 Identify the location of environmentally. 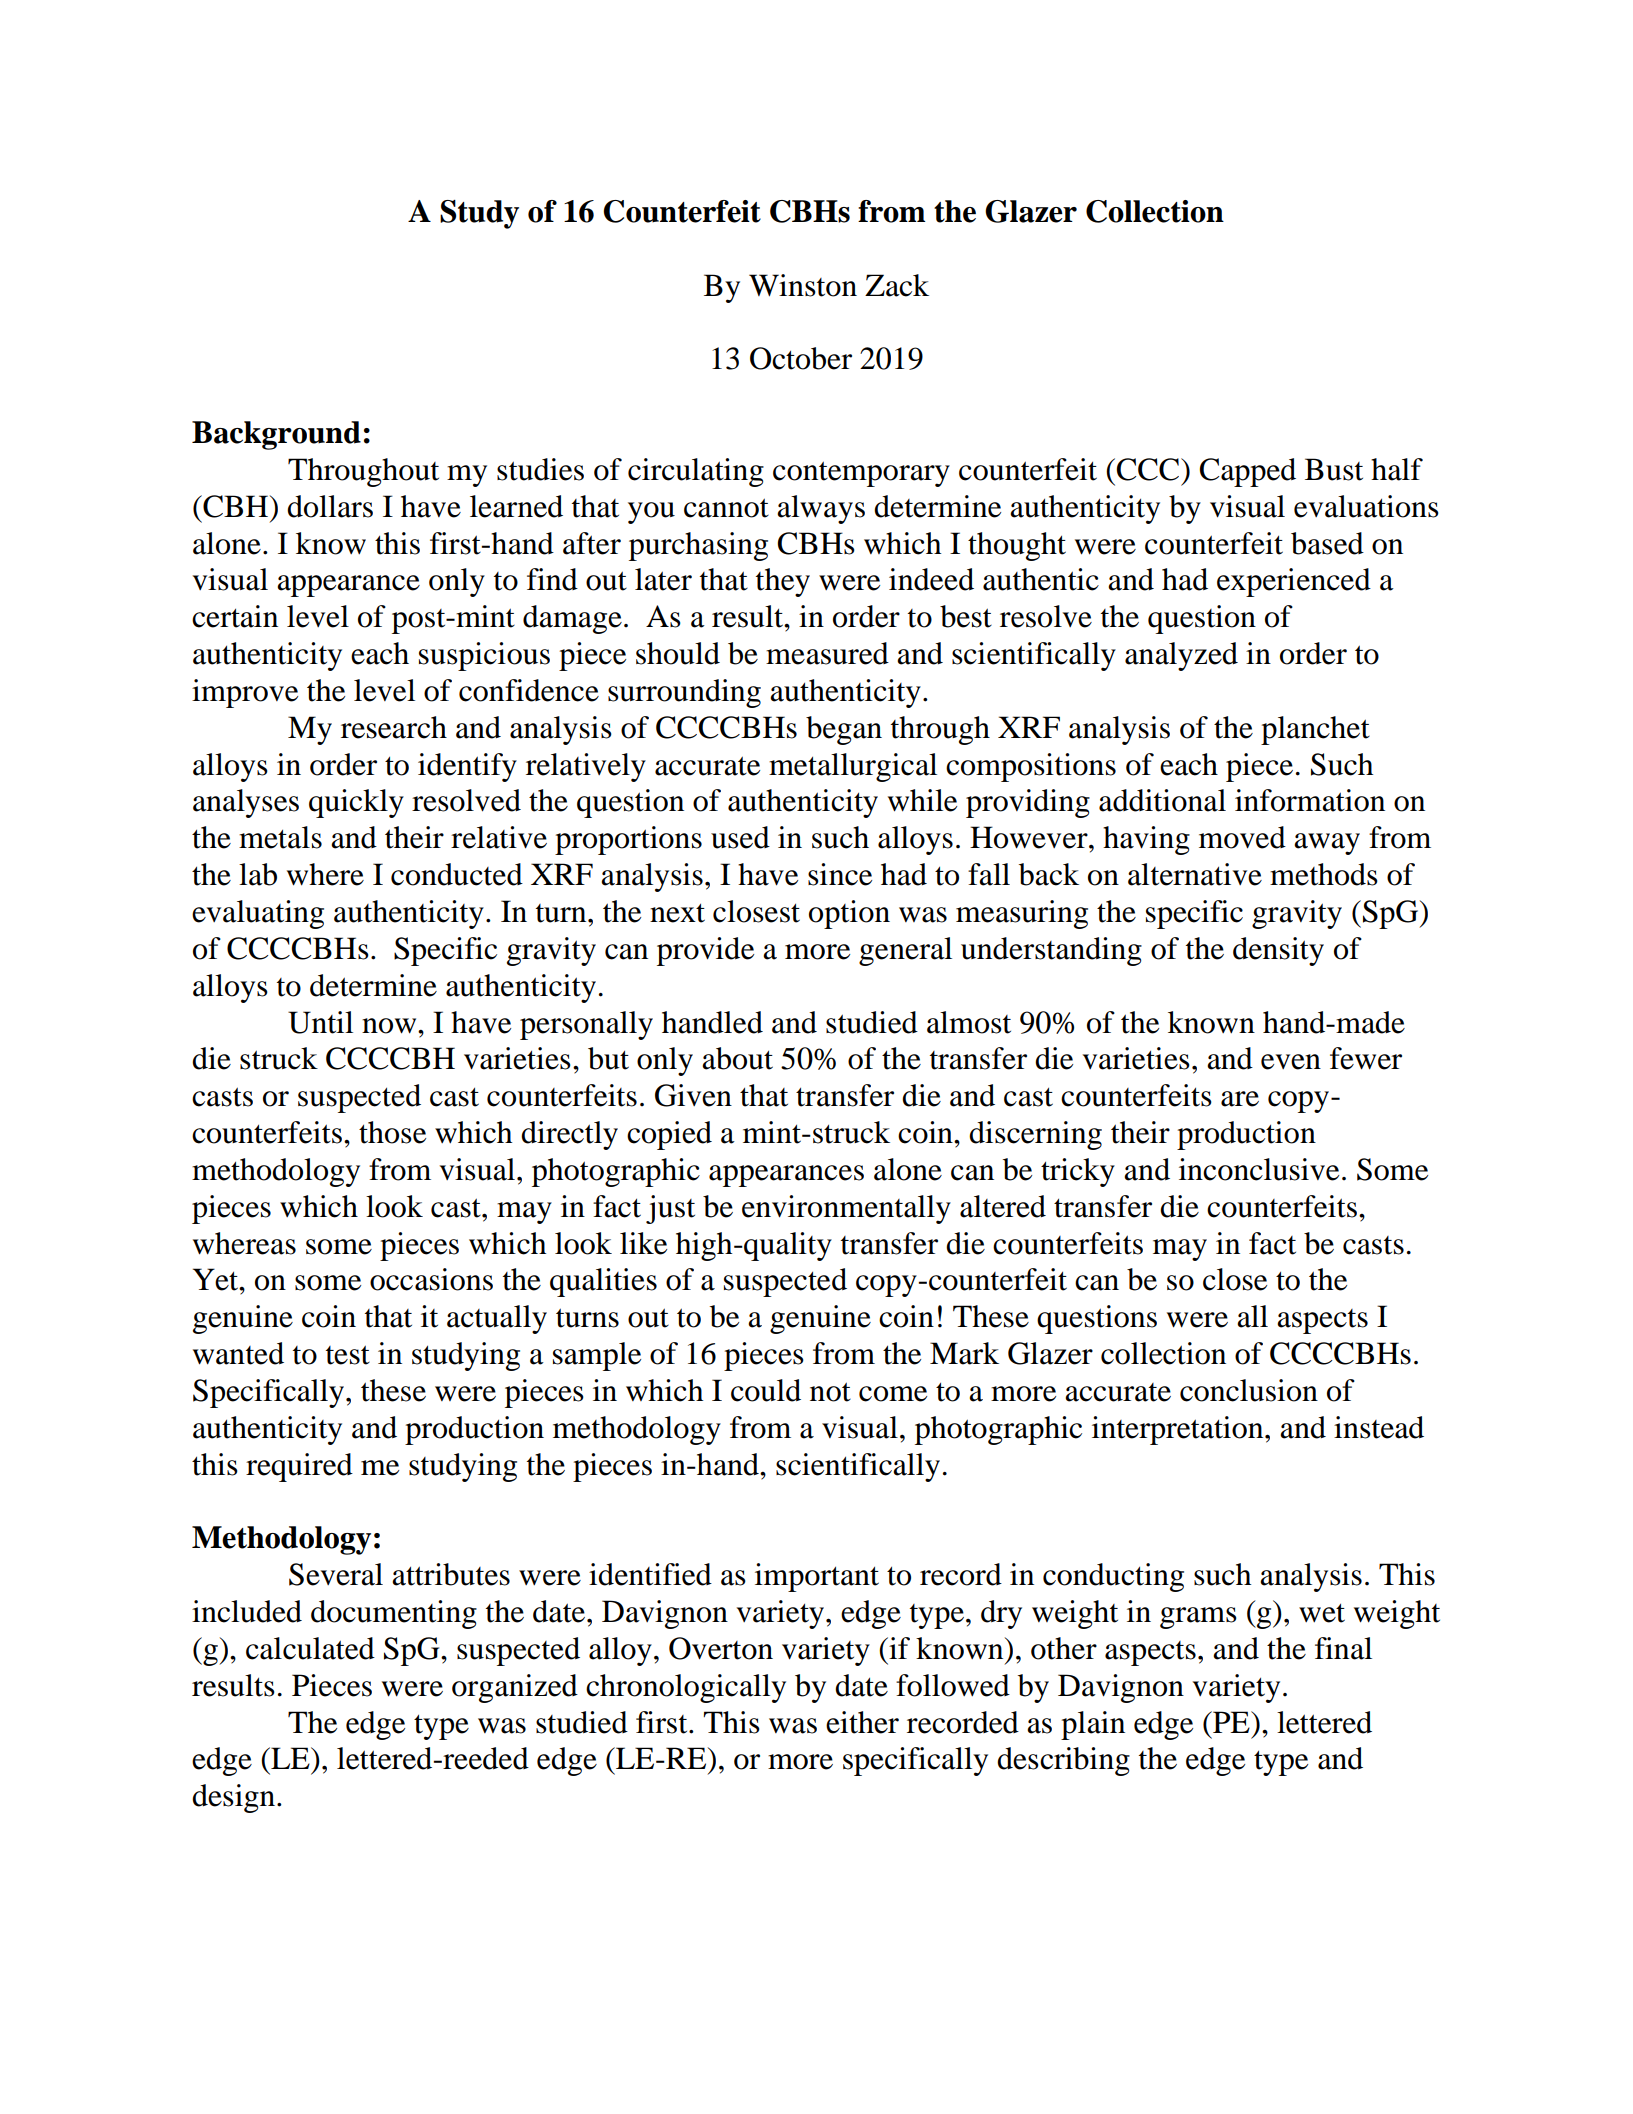
(846, 1209).
